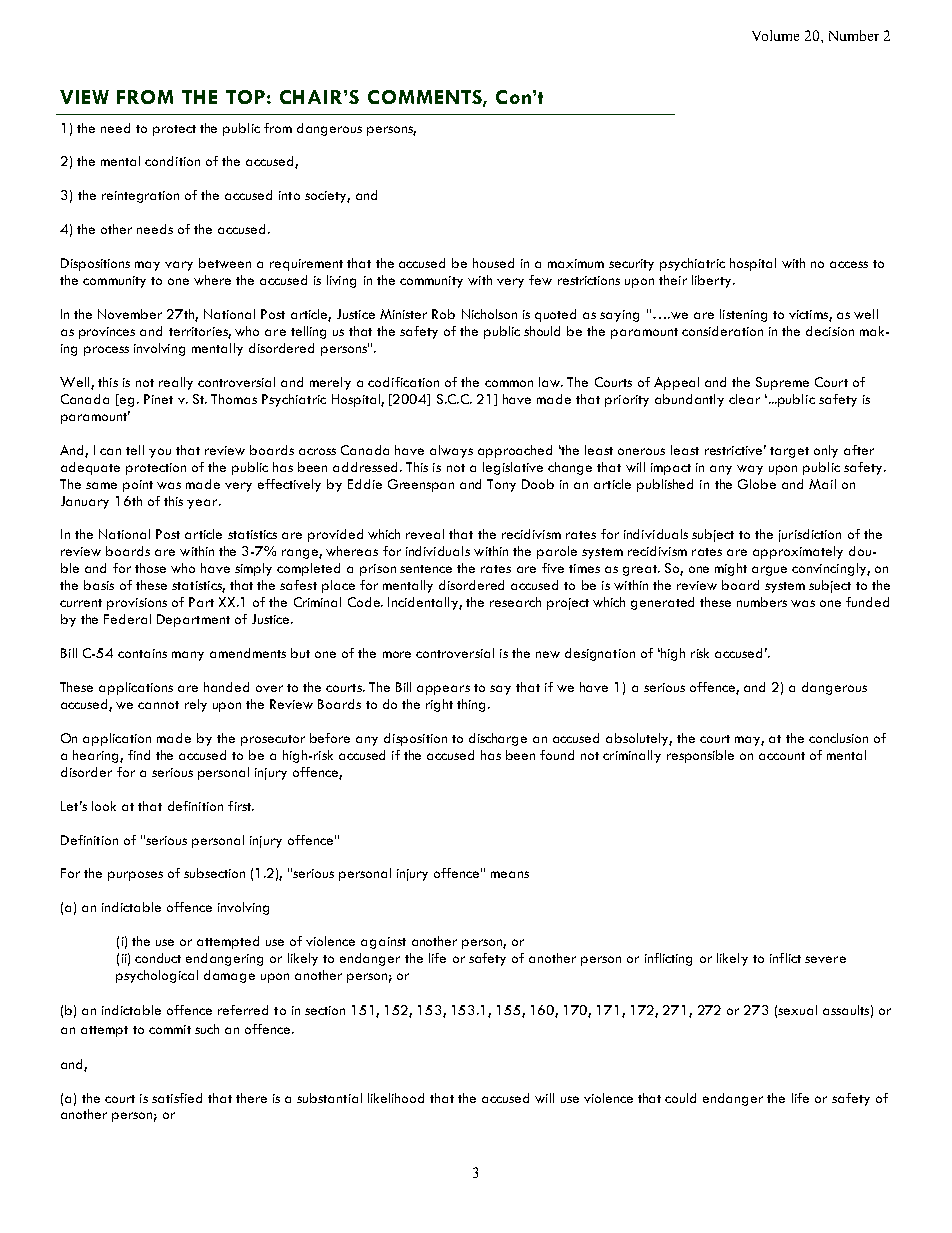 The image size is (952, 1233). I want to click on sentence, so click(426, 569).
